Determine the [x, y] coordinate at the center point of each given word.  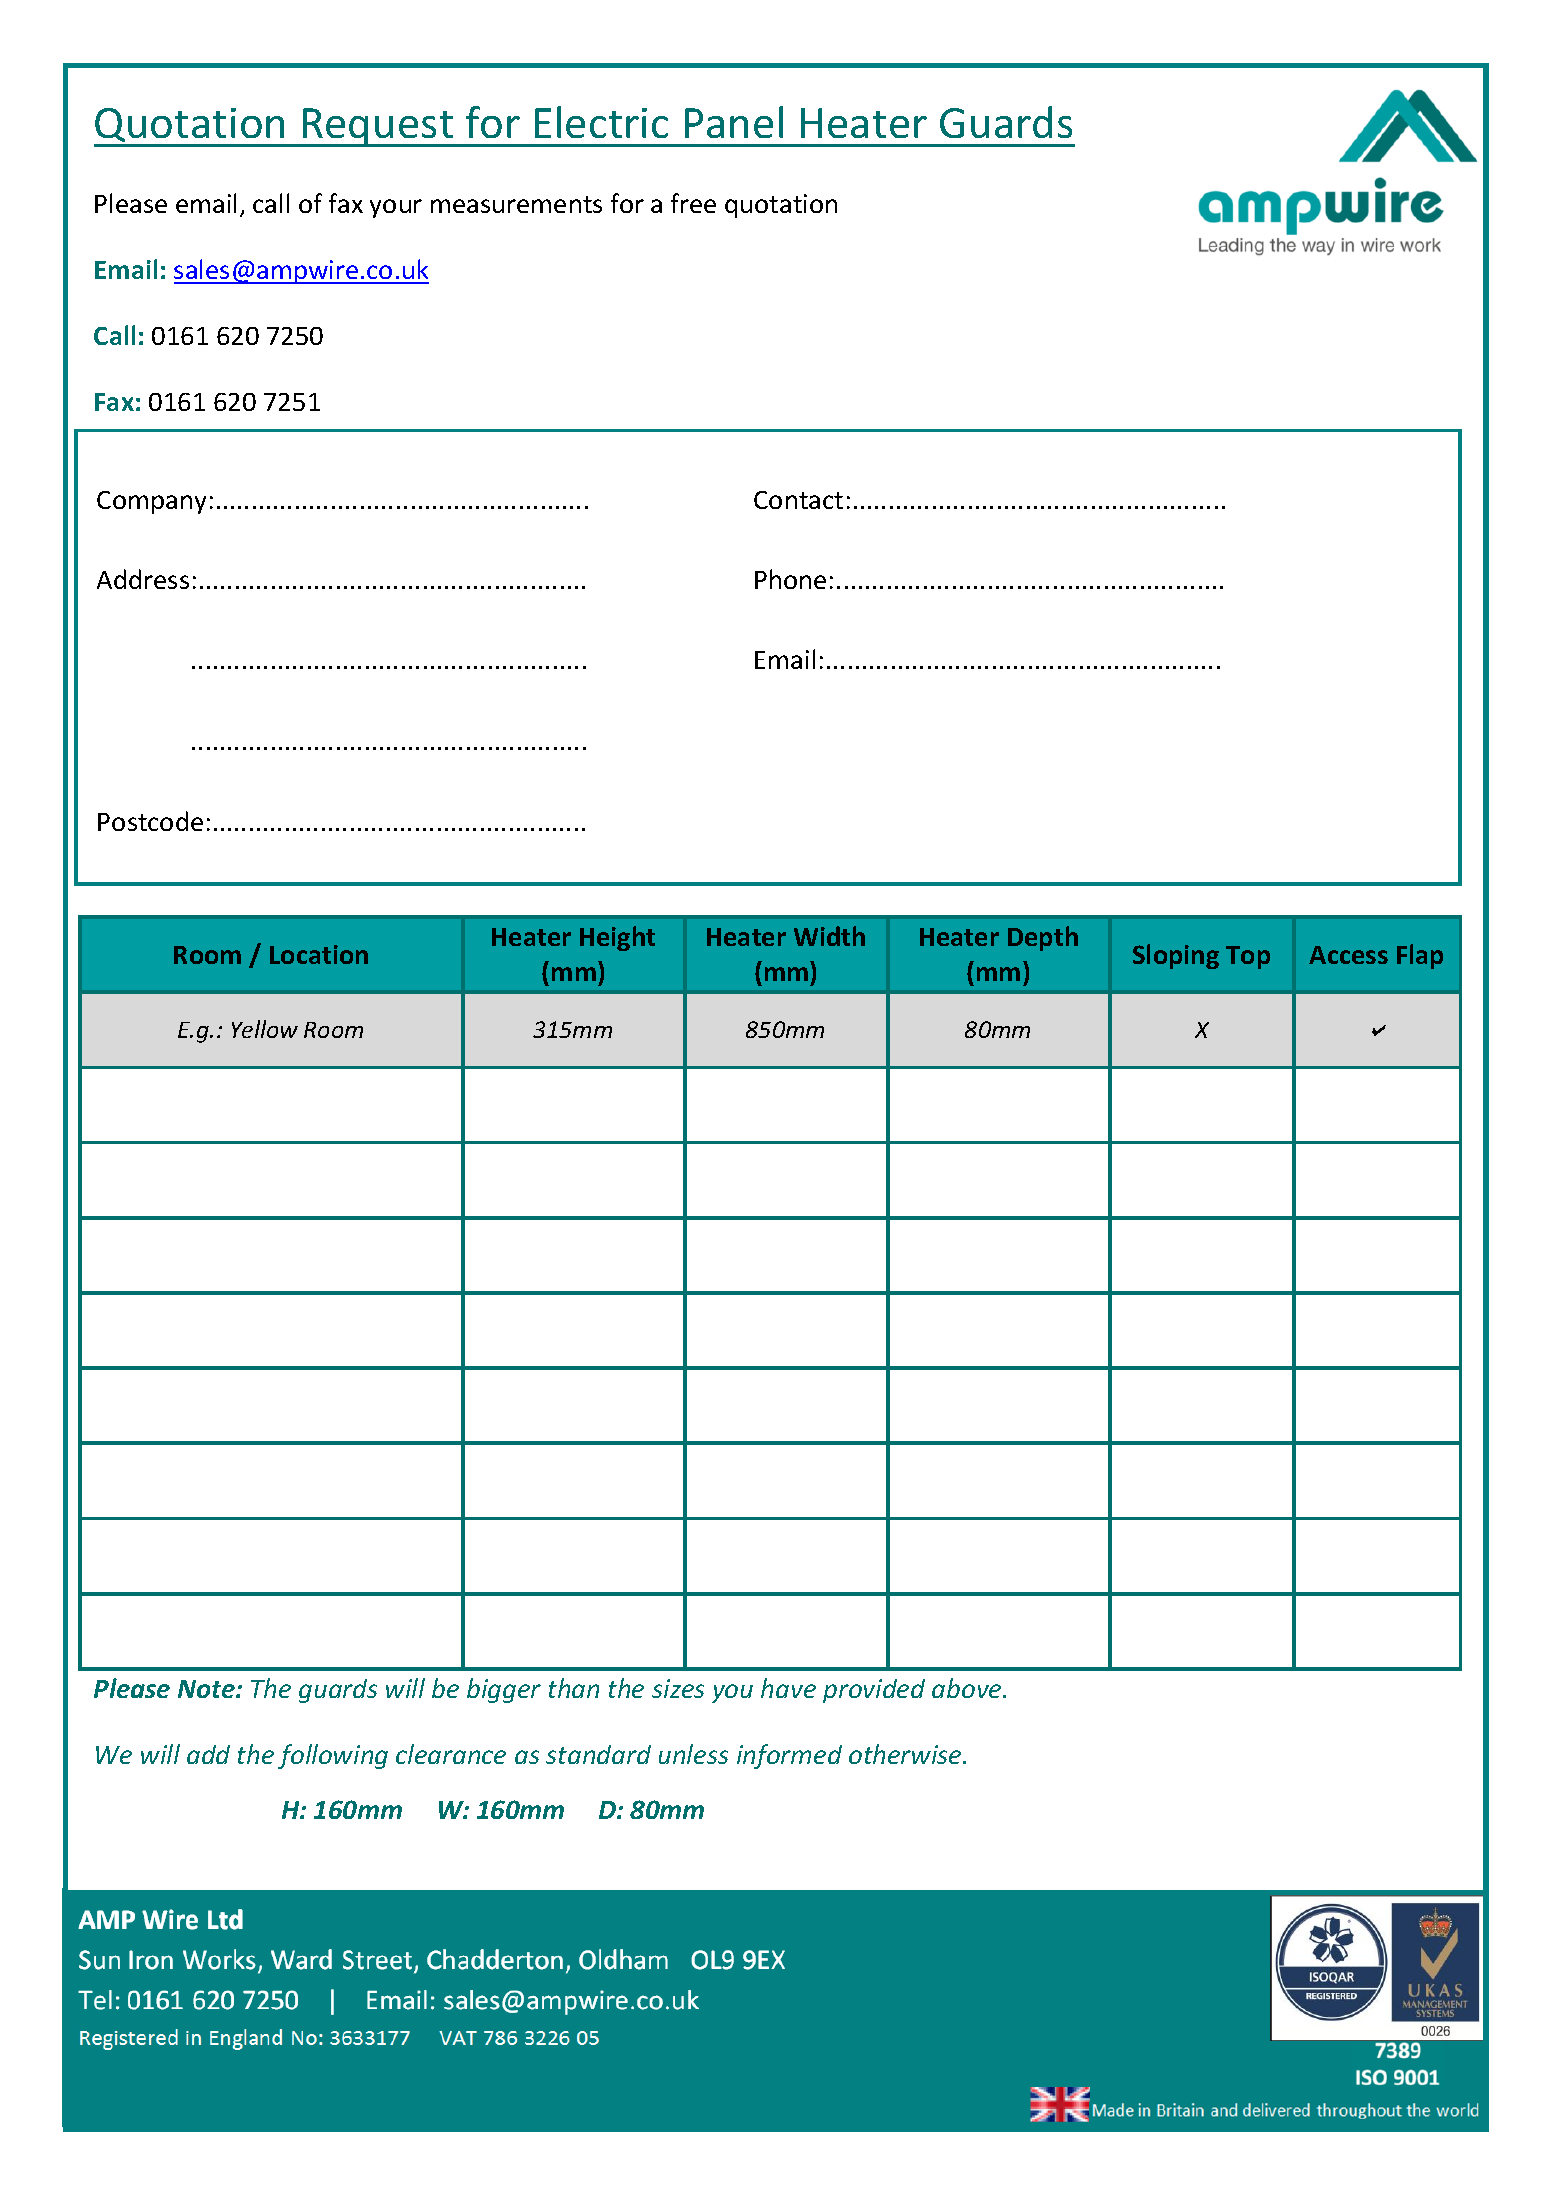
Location [319, 954]
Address [143, 579]
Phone [790, 579]
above [968, 1688]
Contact [798, 500]
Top [1248, 957]
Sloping [1176, 956]
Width [829, 936]
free [693, 203]
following [333, 1756]
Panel [734, 122]
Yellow [265, 1029]
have [788, 1688]
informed [789, 1756]
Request [378, 127]
